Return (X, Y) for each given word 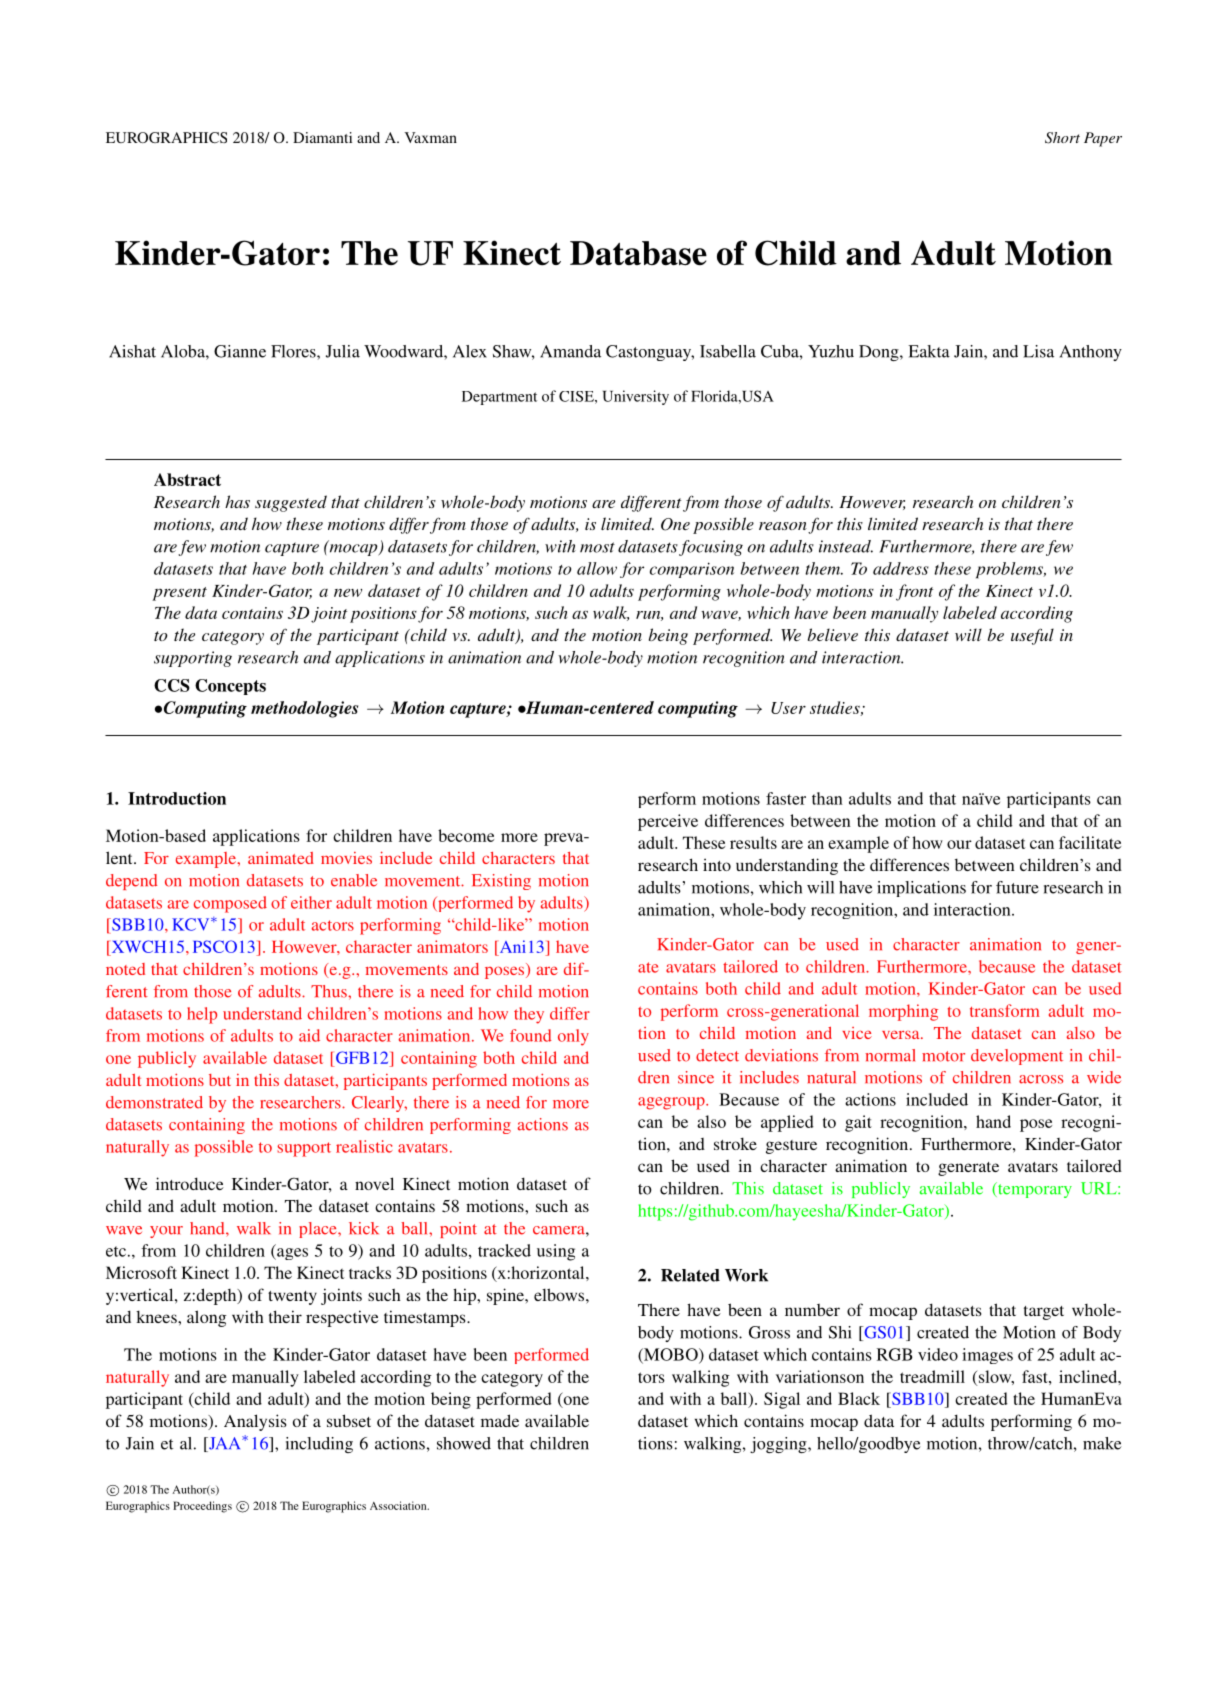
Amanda (570, 351)
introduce (190, 1183)
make (1102, 1443)
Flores (294, 351)
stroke (735, 1143)
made (500, 1420)
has (237, 501)
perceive (668, 822)
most (597, 547)
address (901, 568)
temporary (1034, 1190)
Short (1062, 138)
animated (281, 858)
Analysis (255, 1422)
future (1017, 887)
